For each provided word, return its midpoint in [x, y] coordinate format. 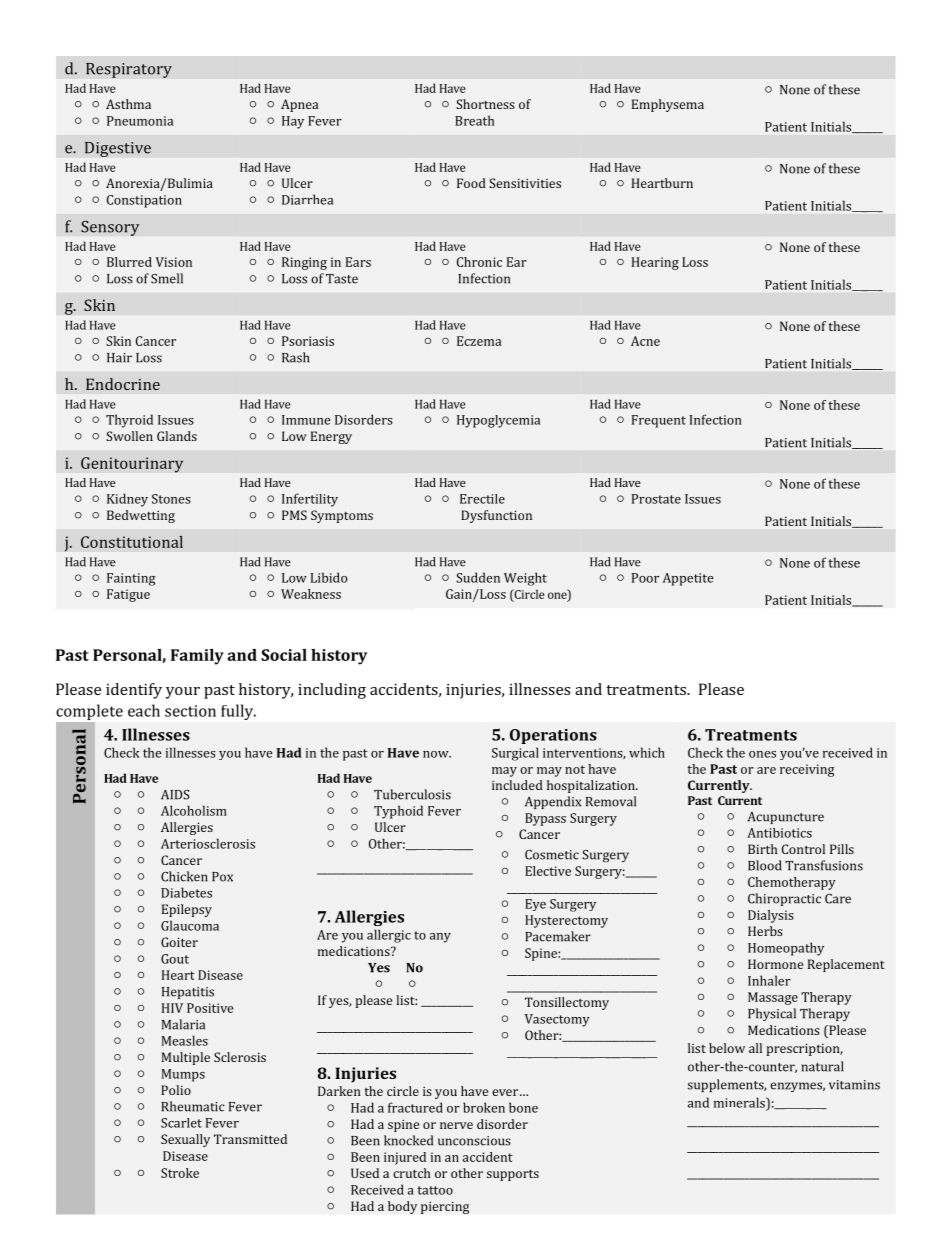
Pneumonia [140, 121]
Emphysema [668, 105]
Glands [177, 436]
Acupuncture [786, 818]
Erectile [482, 499]
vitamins [854, 1085]
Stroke [180, 1173]
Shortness [485, 104]
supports [513, 1175]
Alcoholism [194, 810]
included [517, 785]
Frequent [659, 421]
